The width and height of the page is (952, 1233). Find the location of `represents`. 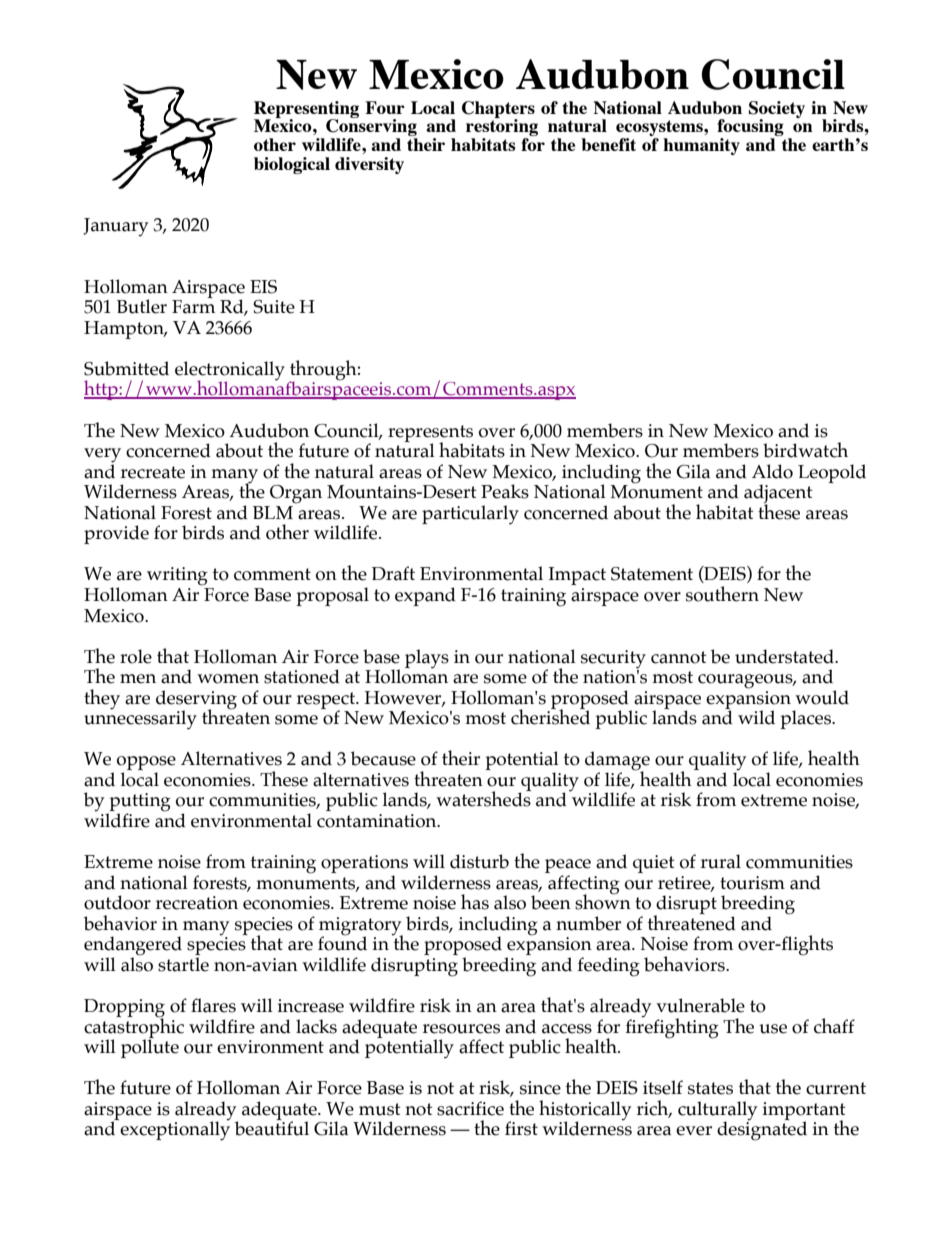

represents is located at coordinates (430, 434).
